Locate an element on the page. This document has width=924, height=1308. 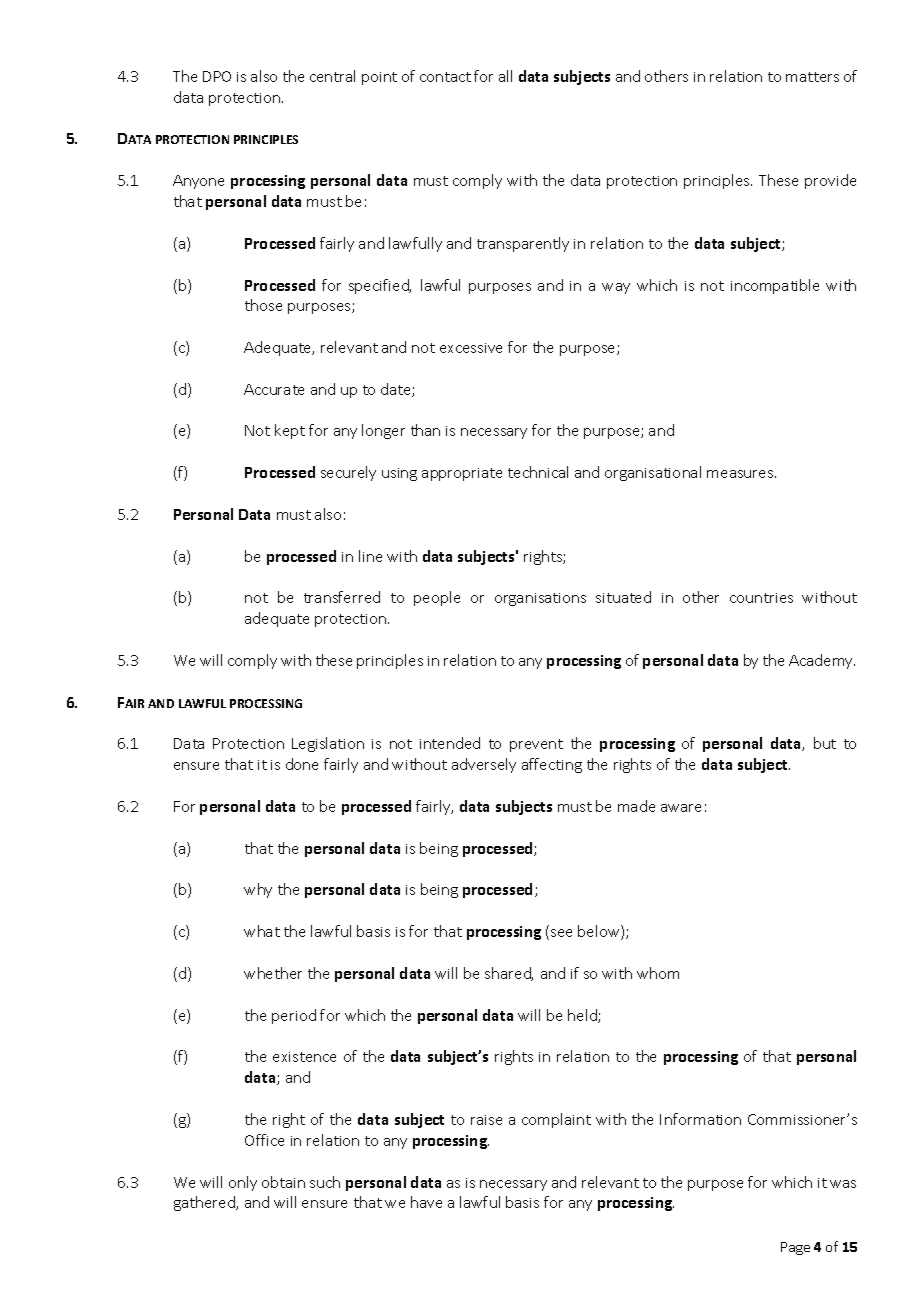
transferred is located at coordinates (342, 597).
